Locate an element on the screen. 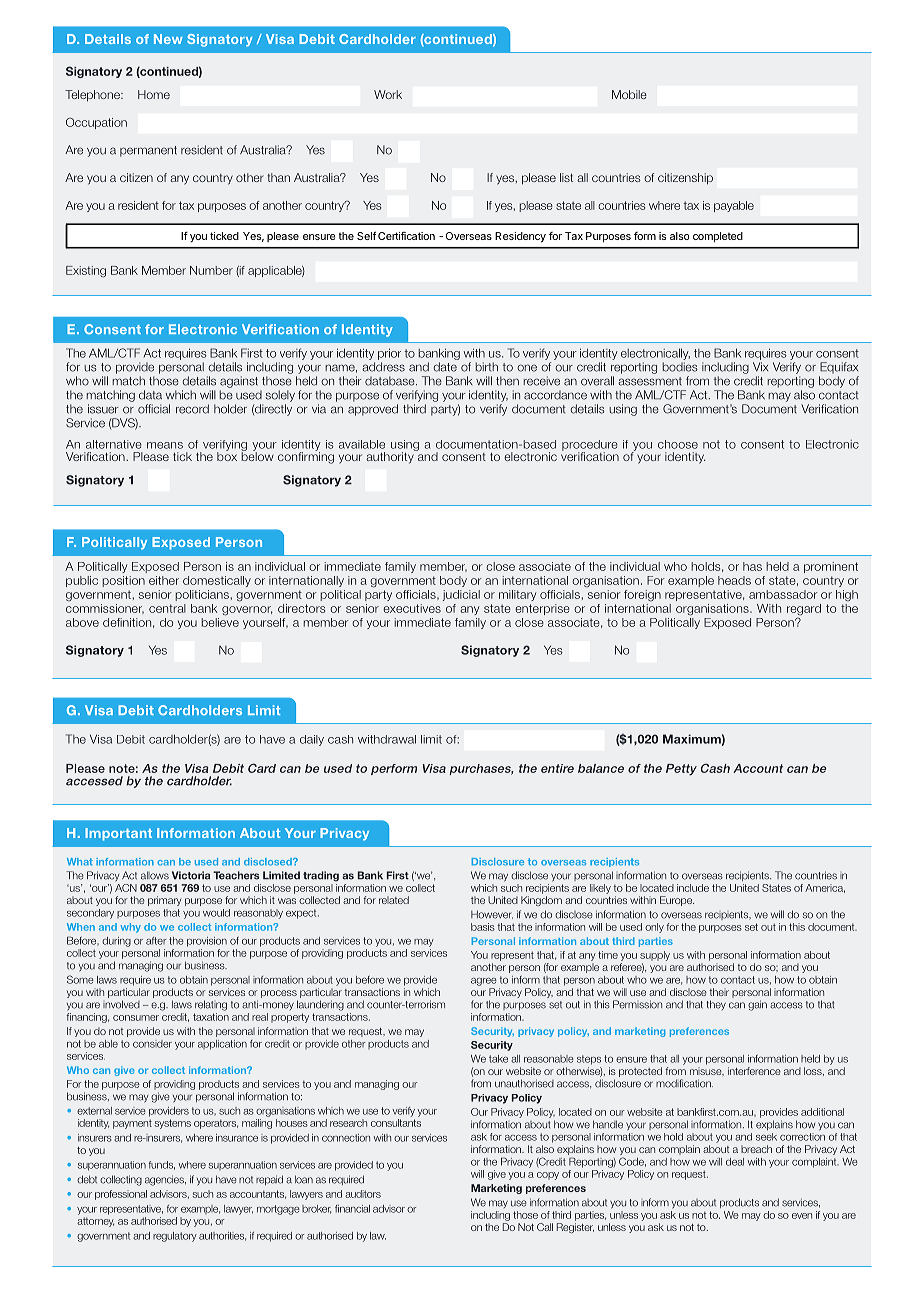 The height and width of the screenshot is (1308, 924). However is located at coordinates (492, 914).
